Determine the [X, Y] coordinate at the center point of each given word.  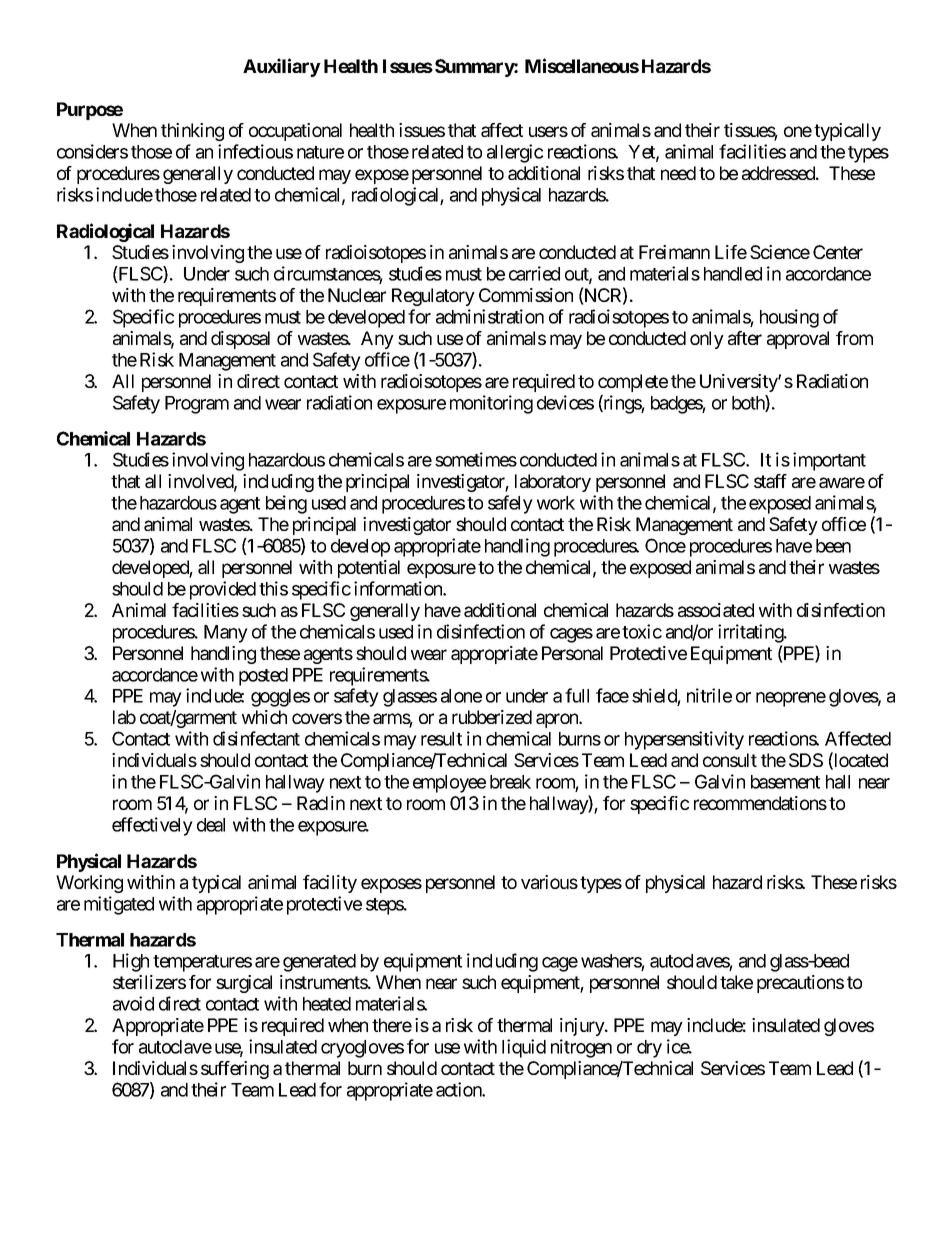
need [678, 173]
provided [223, 590]
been [833, 546]
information [399, 588]
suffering [235, 1070]
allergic [515, 153]
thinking [192, 132]
